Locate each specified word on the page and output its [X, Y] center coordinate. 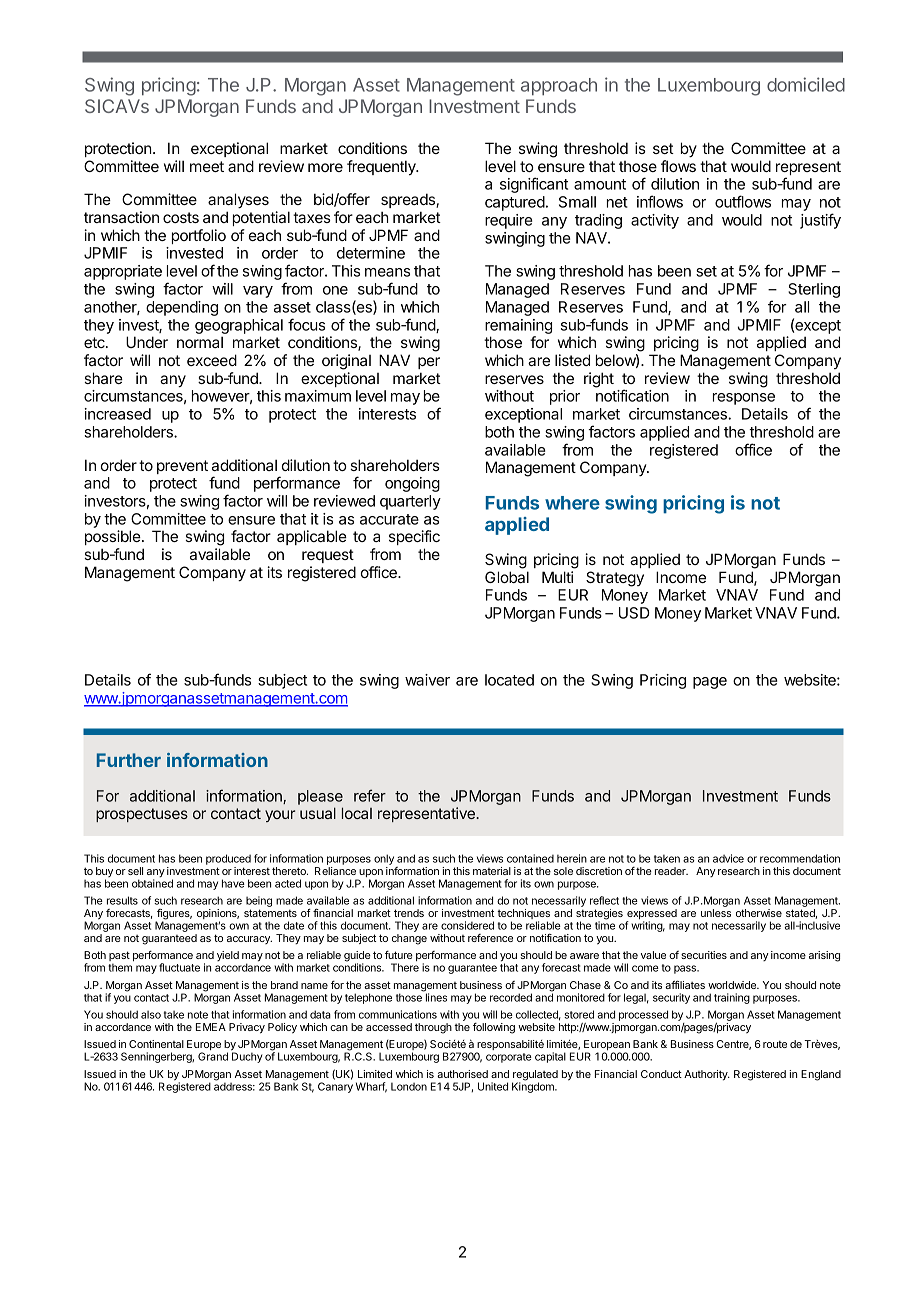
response [744, 399]
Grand [213, 1056]
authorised [462, 1074]
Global [507, 577]
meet [207, 166]
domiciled [806, 84]
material [492, 871]
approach [559, 86]
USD [634, 613]
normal [200, 342]
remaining [518, 326]
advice [728, 858]
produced [228, 859]
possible [114, 537]
